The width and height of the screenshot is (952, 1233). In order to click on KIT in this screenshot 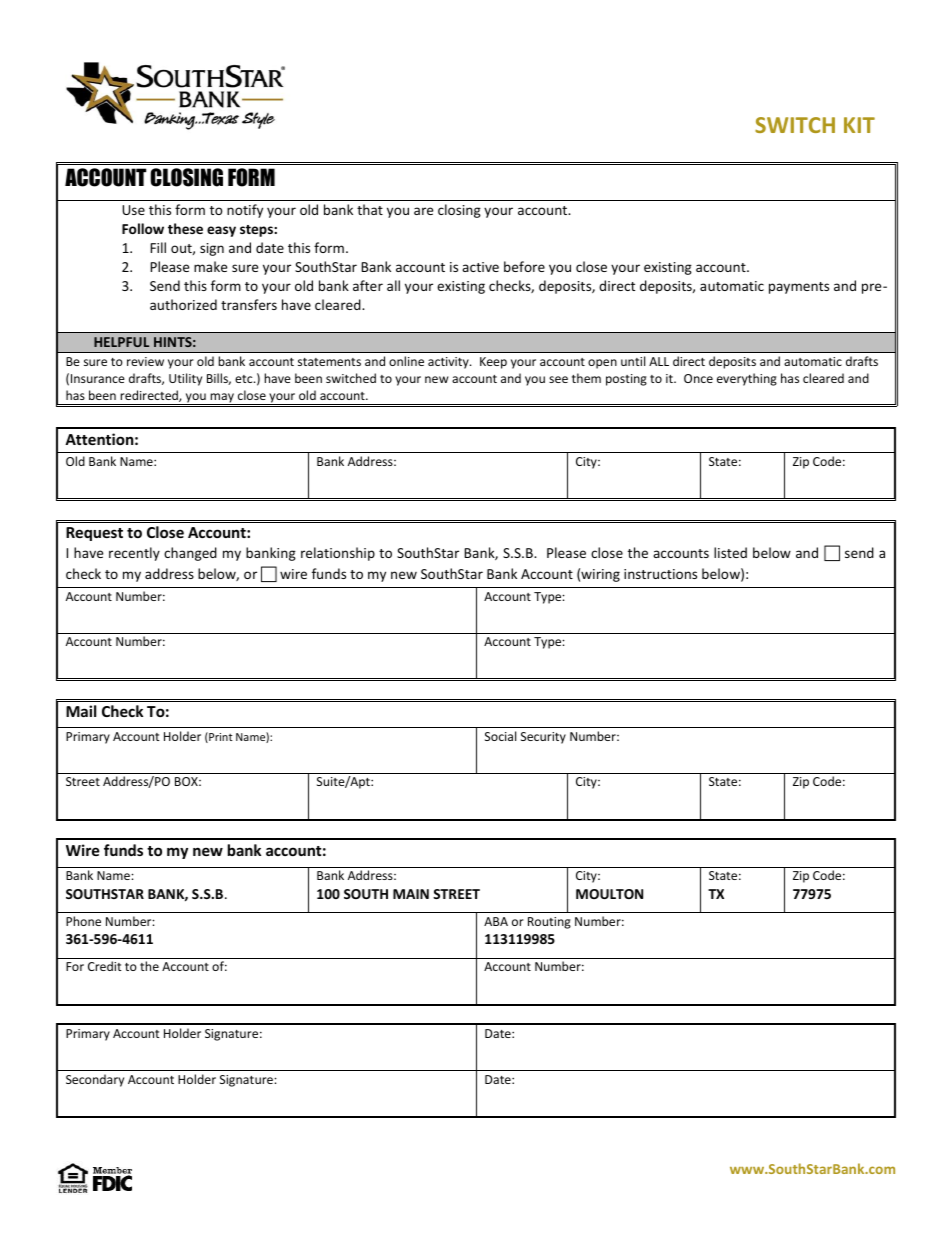, I will do `click(859, 125)`.
